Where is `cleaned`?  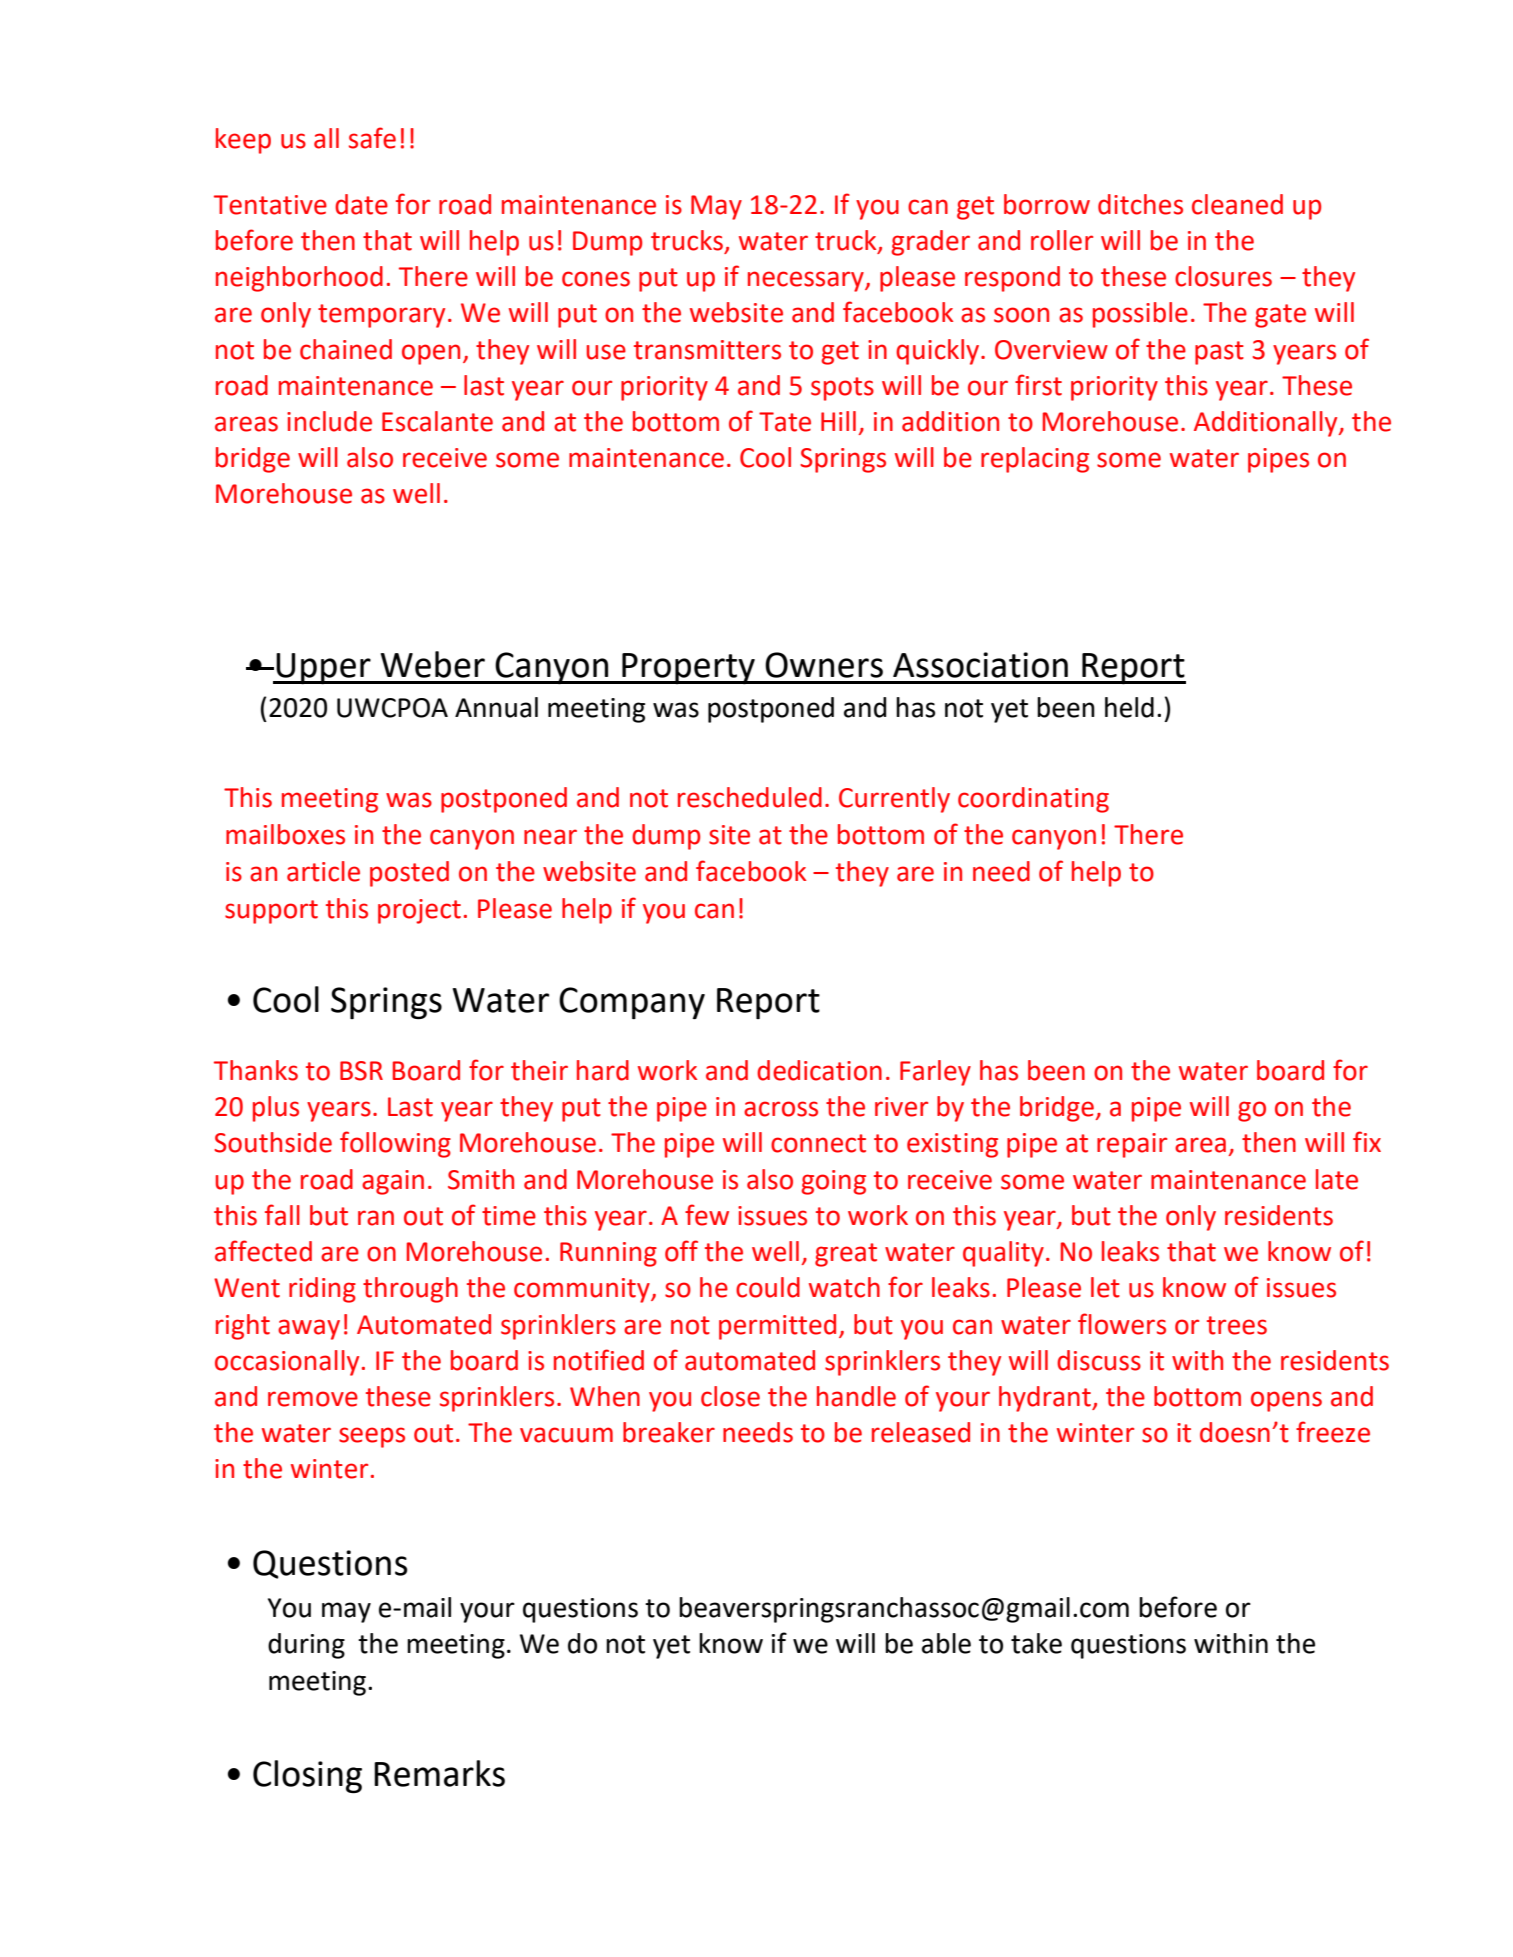
cleaned is located at coordinates (1237, 204).
